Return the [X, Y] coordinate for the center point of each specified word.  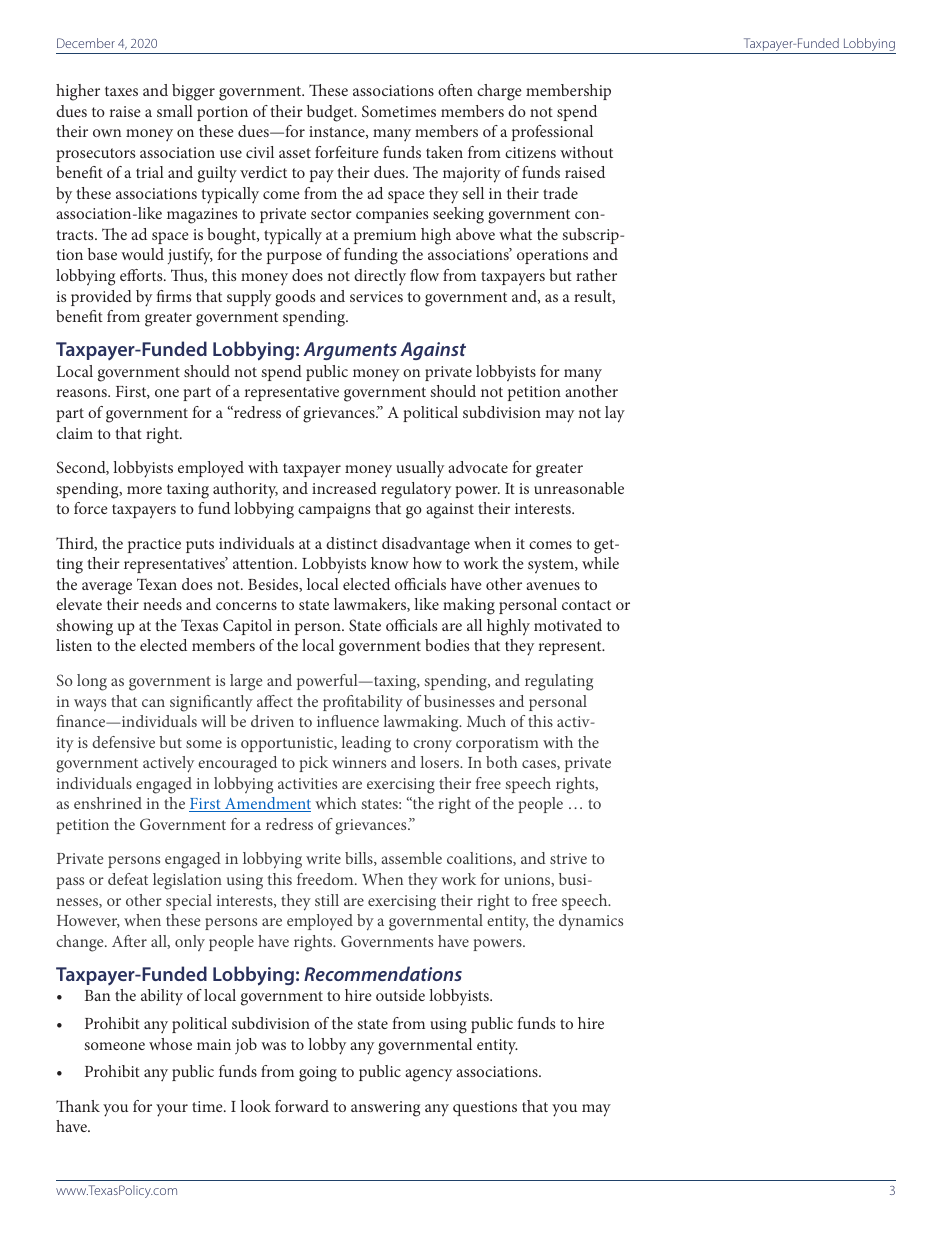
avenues [553, 586]
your [172, 1110]
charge [499, 92]
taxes [121, 91]
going [318, 1074]
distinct [352, 543]
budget [331, 113]
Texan [157, 584]
